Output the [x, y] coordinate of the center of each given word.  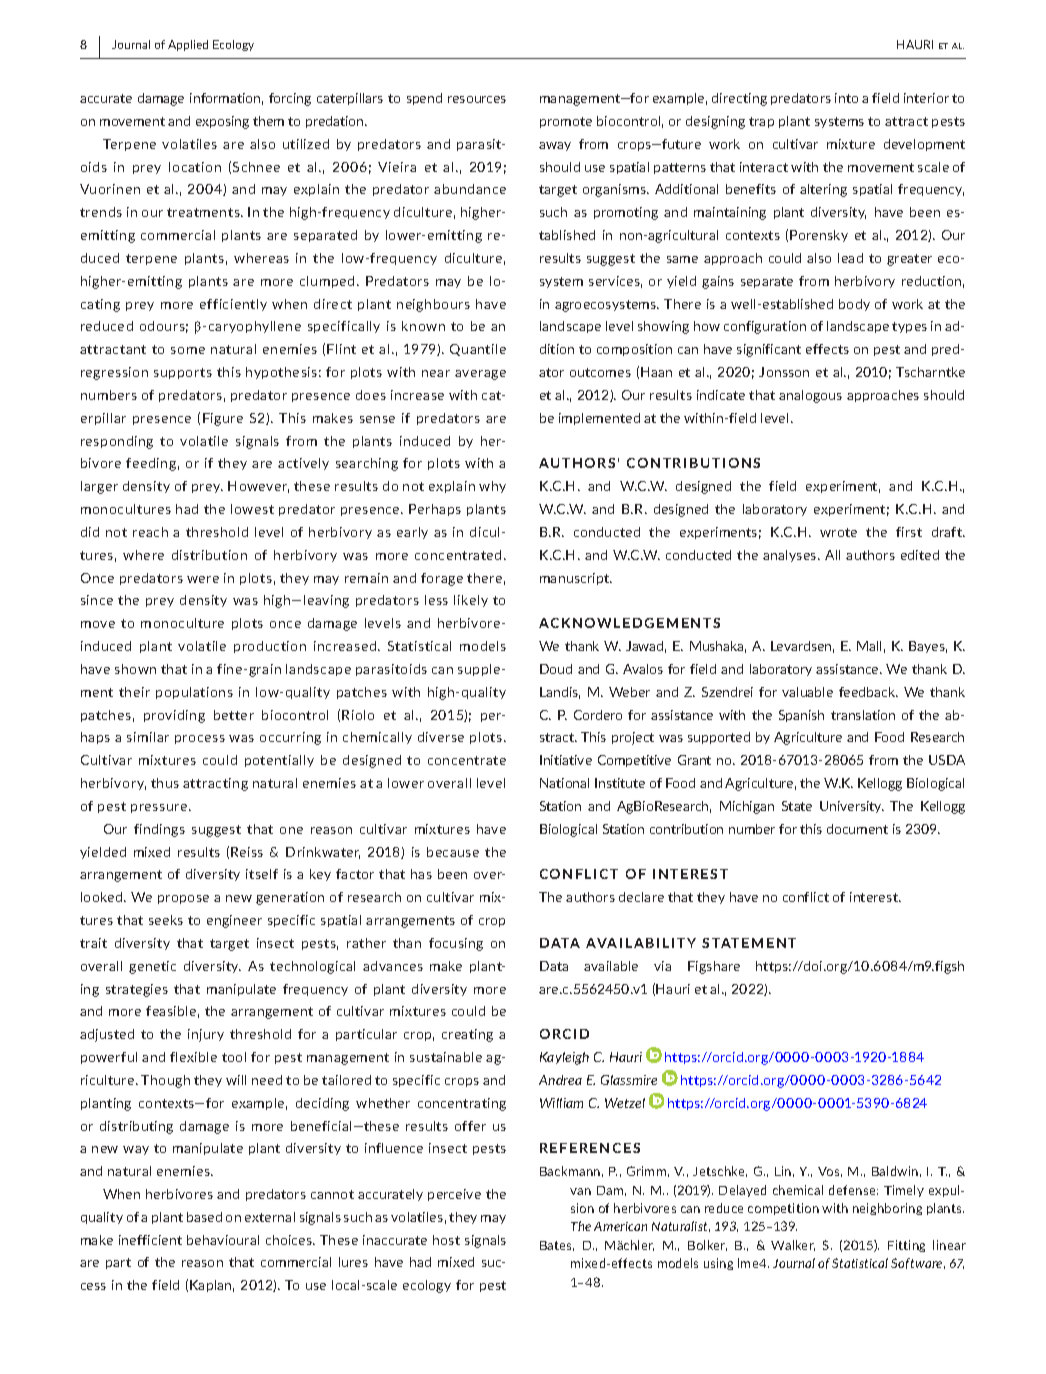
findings [159, 830]
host [446, 1240]
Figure [223, 419]
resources [477, 99]
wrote [838, 532]
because [453, 852]
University [852, 807]
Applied [188, 45]
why [492, 487]
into [846, 98]
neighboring [887, 1209]
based [204, 1217]
